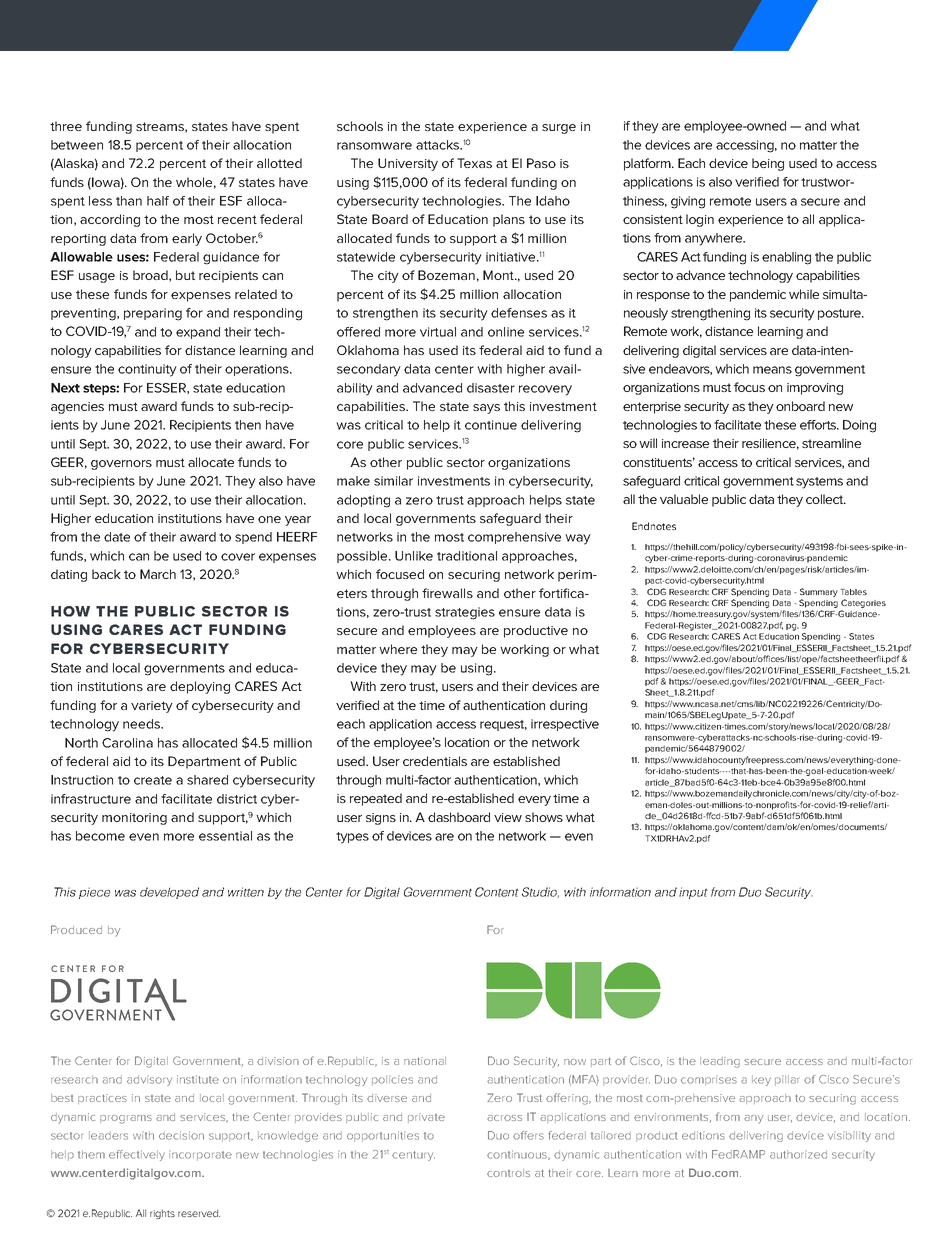  Describe the element at coordinates (693, 893) in the screenshot. I see `input` at that location.
